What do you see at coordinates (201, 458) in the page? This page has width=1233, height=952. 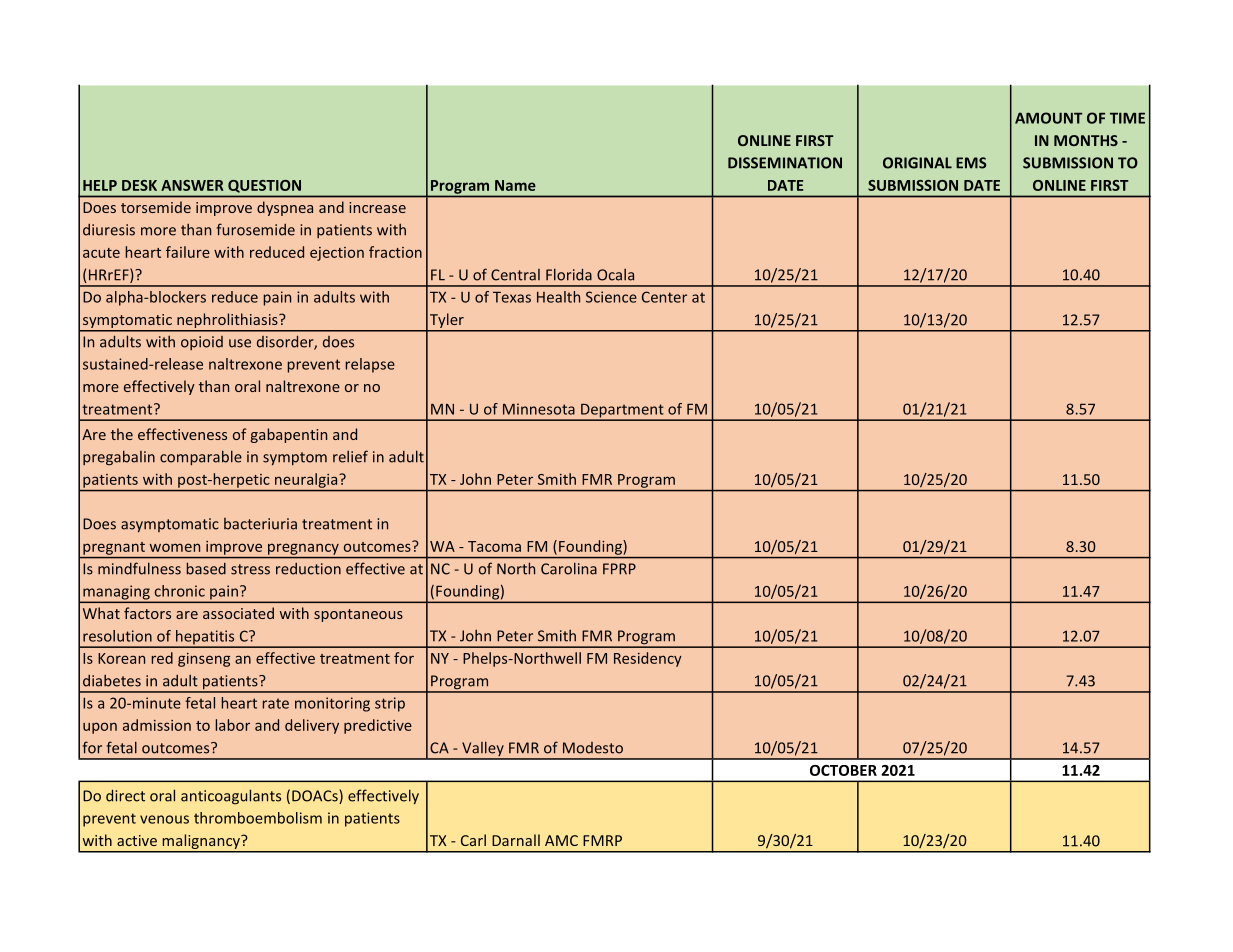 I see `comparable` at bounding box center [201, 458].
